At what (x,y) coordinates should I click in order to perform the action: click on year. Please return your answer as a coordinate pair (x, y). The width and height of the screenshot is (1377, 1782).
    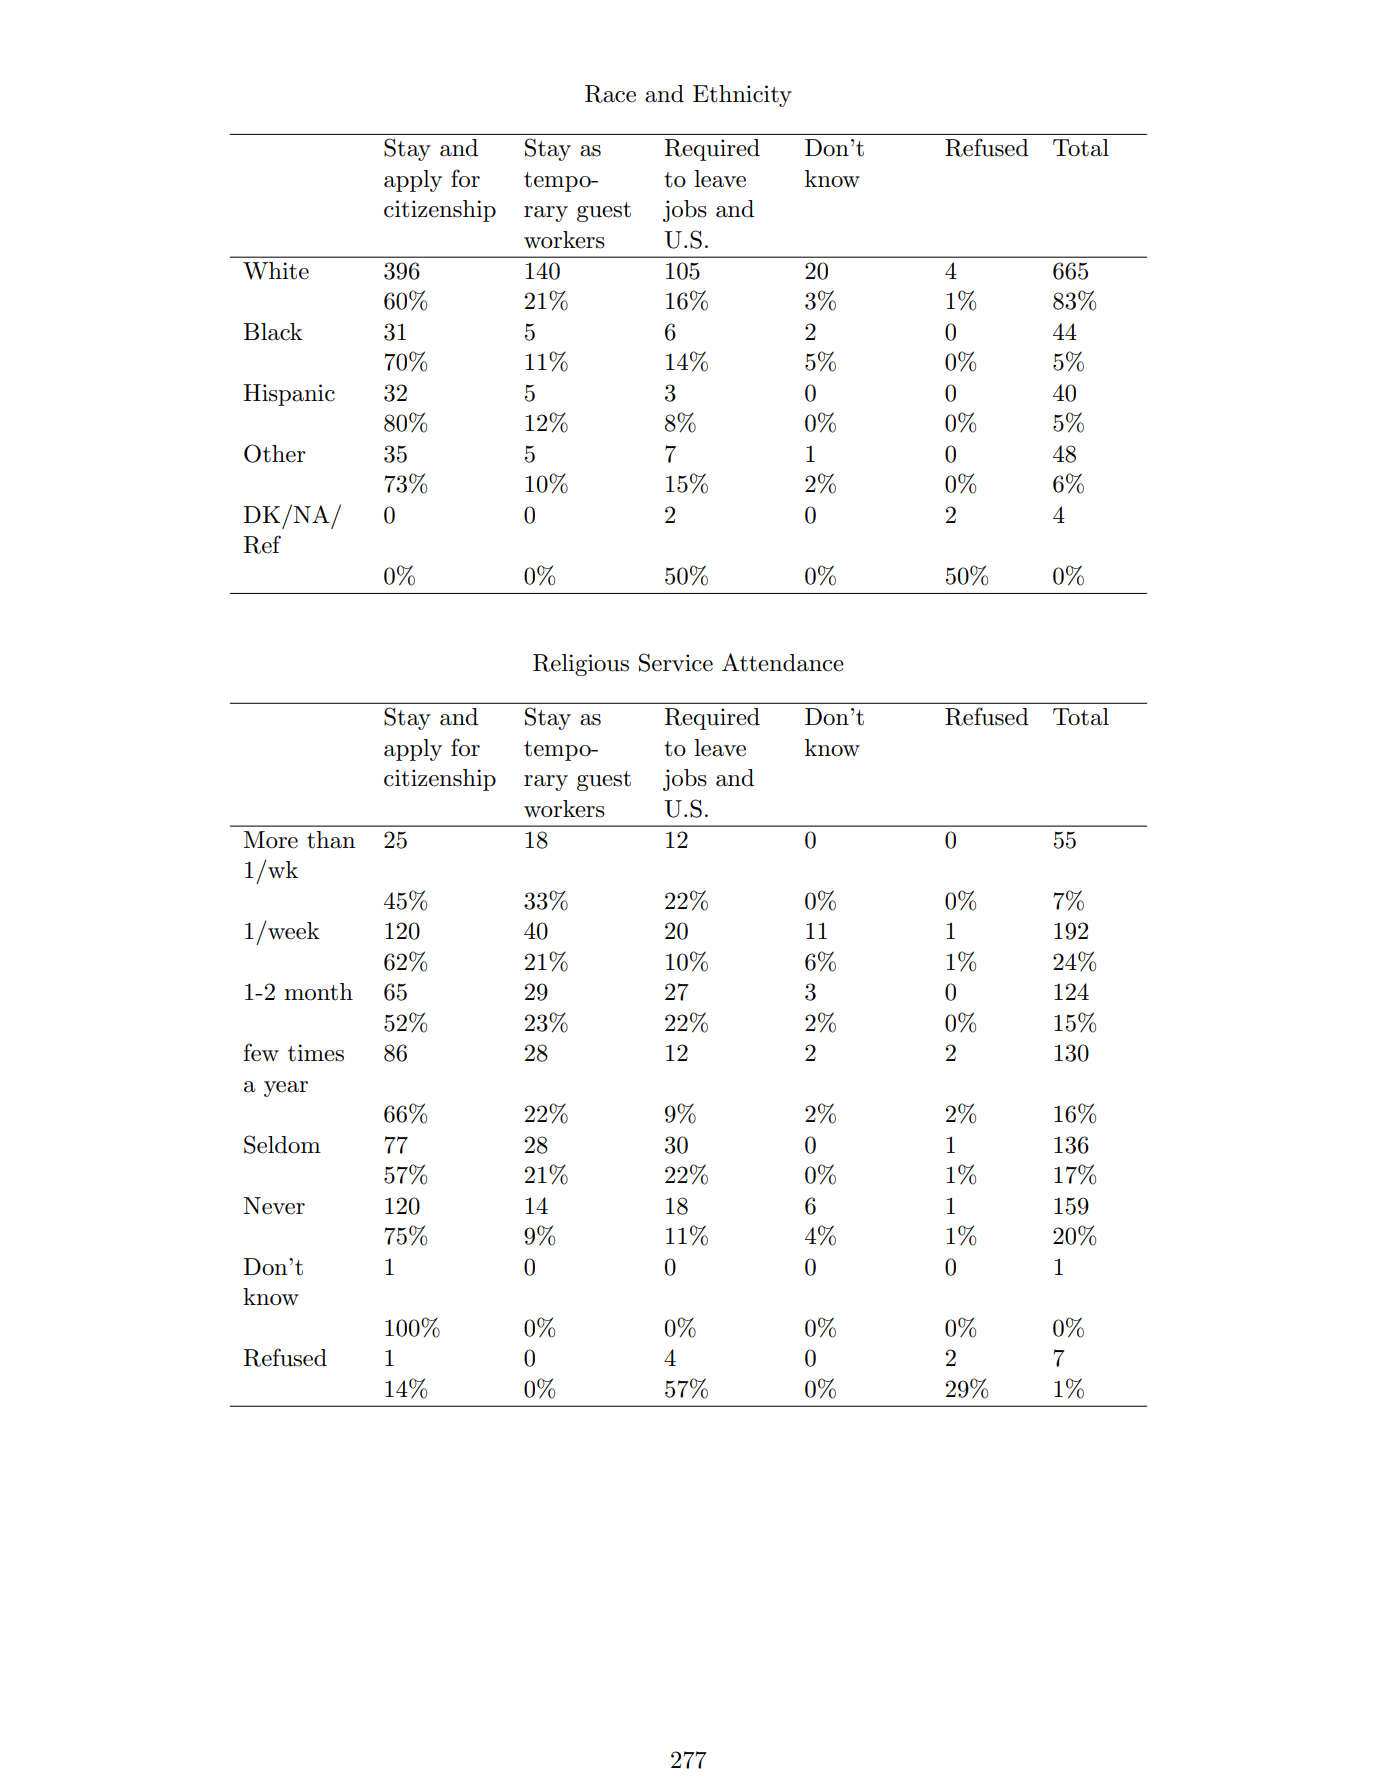
    Looking at the image, I should click on (286, 1089).
